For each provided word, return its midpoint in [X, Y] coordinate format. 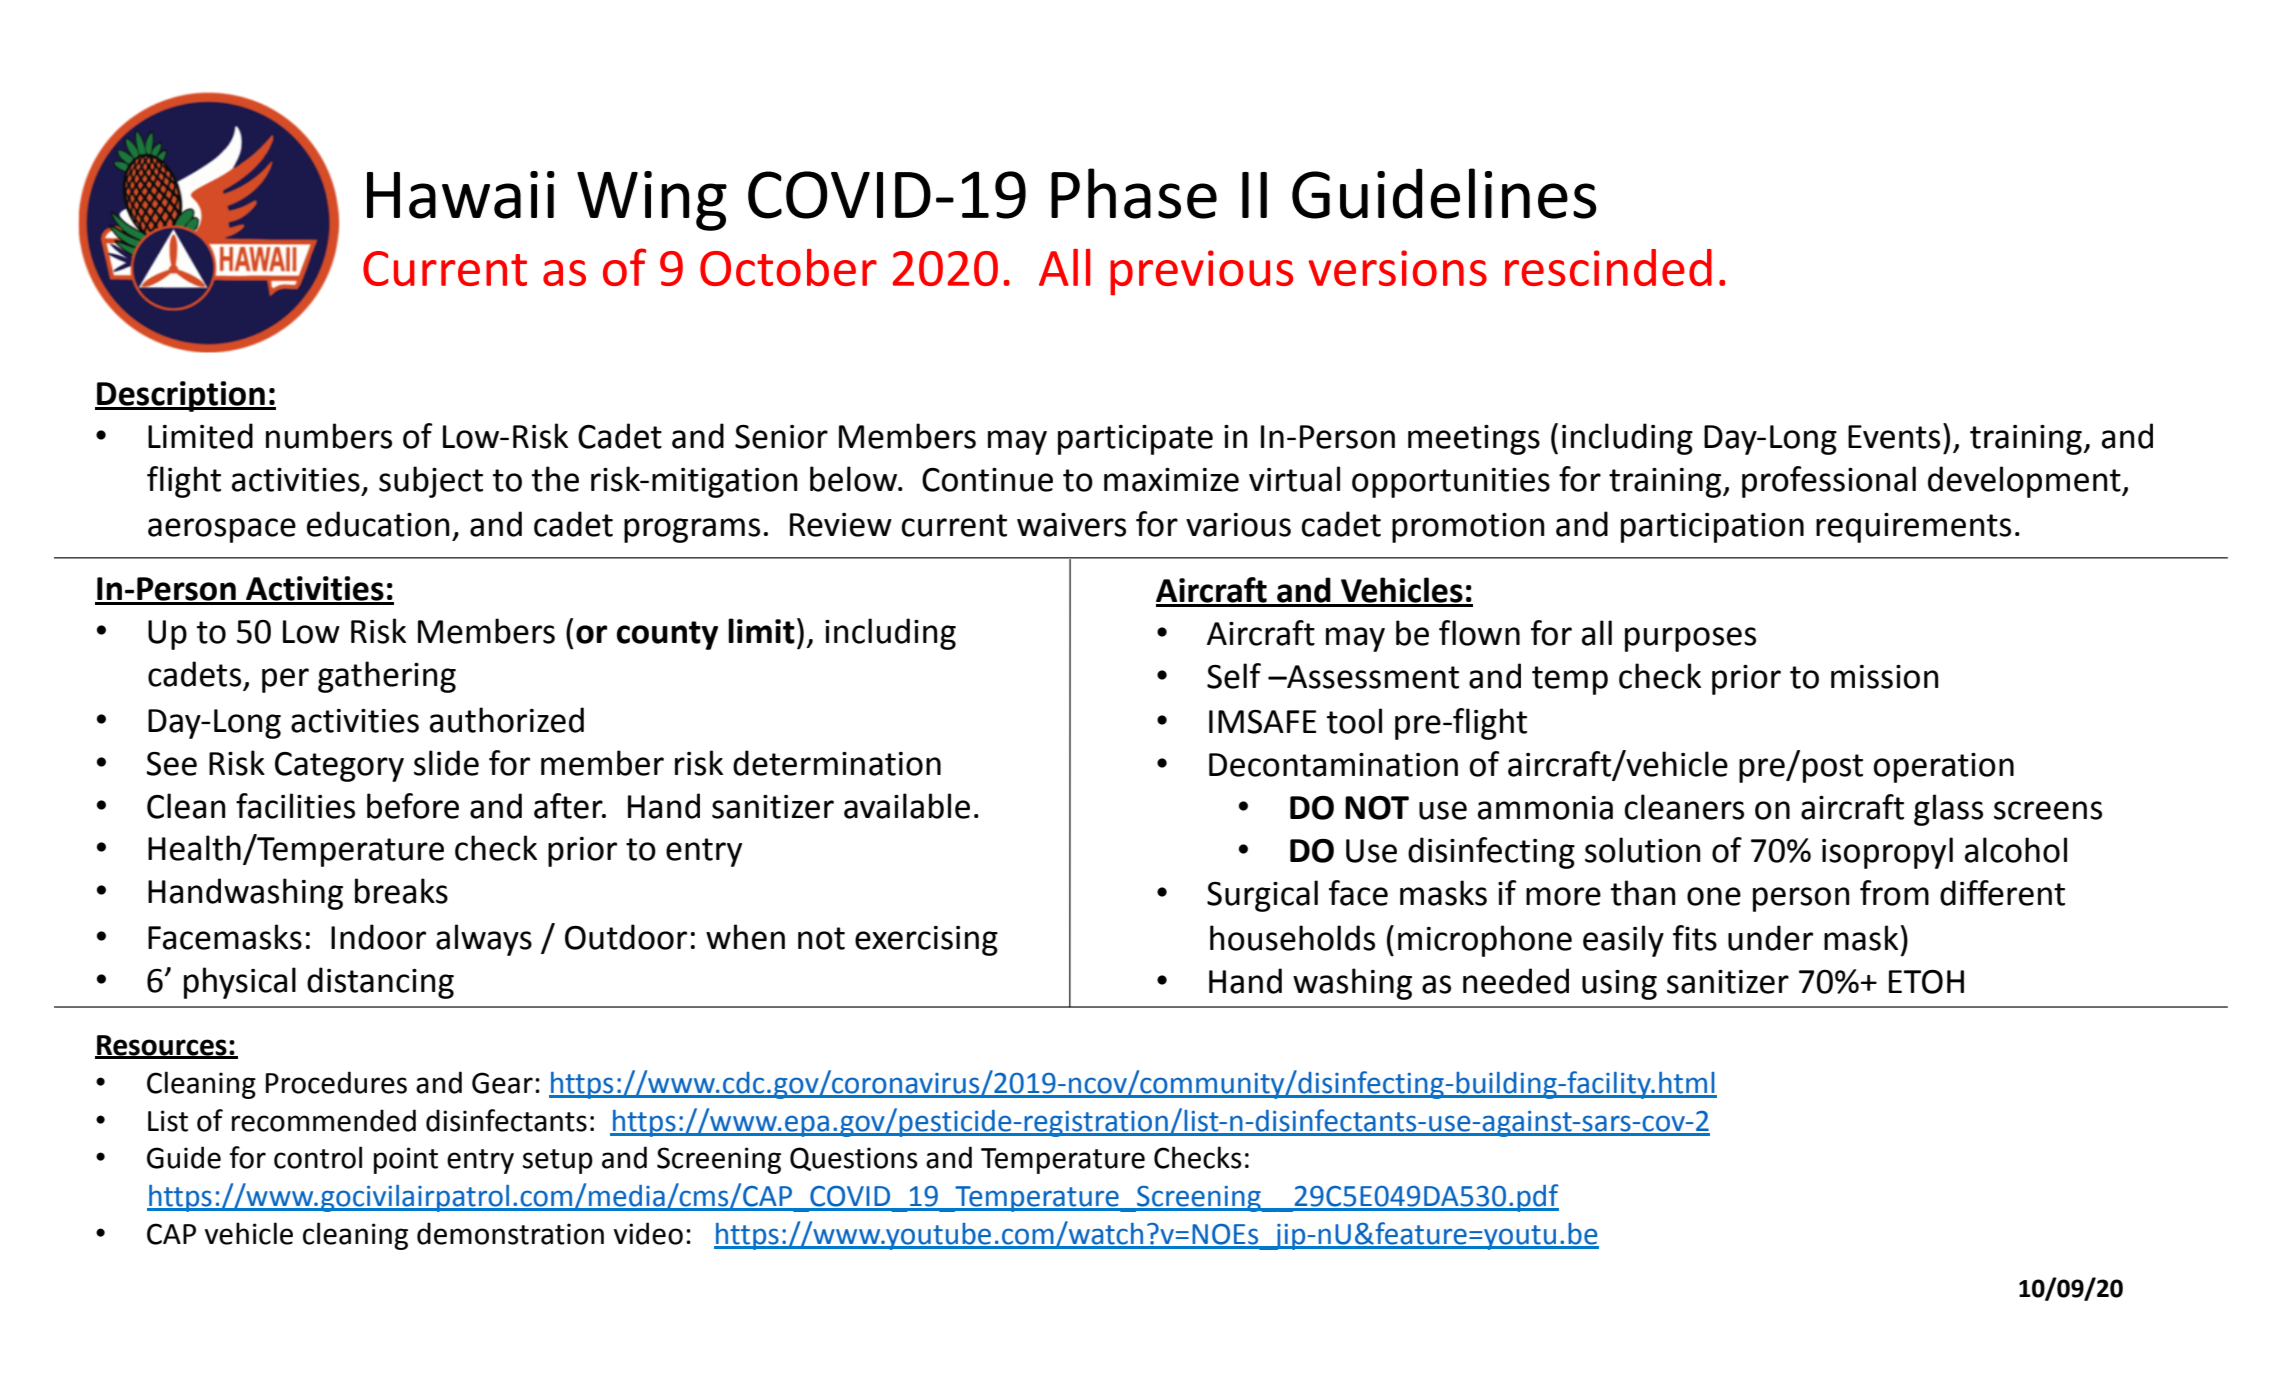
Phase [1134, 193]
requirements [1913, 528]
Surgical [1262, 896]
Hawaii [461, 195]
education [378, 524]
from [1894, 893]
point [406, 1160]
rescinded [1608, 267]
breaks [401, 891]
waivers [1071, 525]
